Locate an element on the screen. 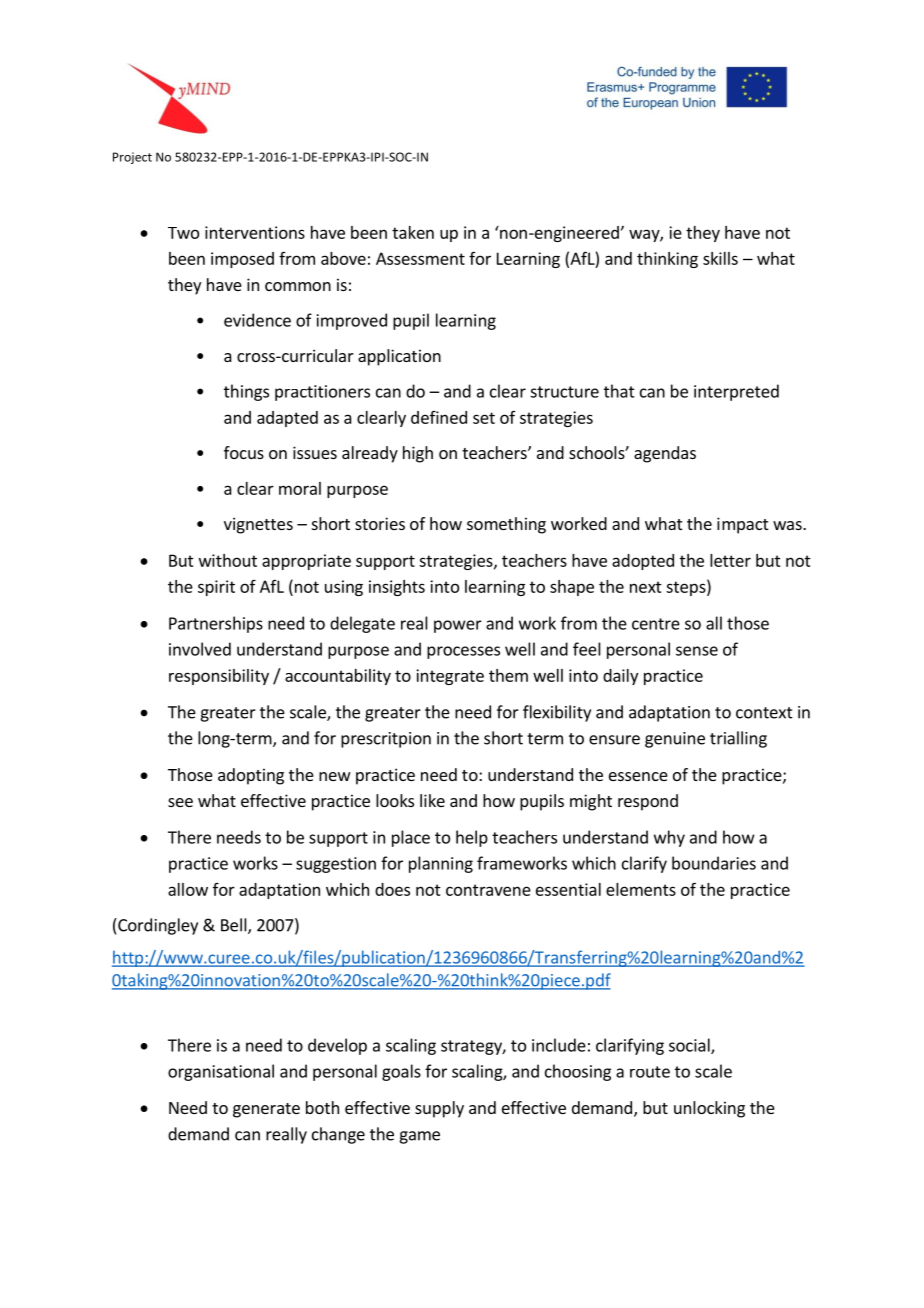 This screenshot has width=924, height=1308. something is located at coordinates (506, 525).
